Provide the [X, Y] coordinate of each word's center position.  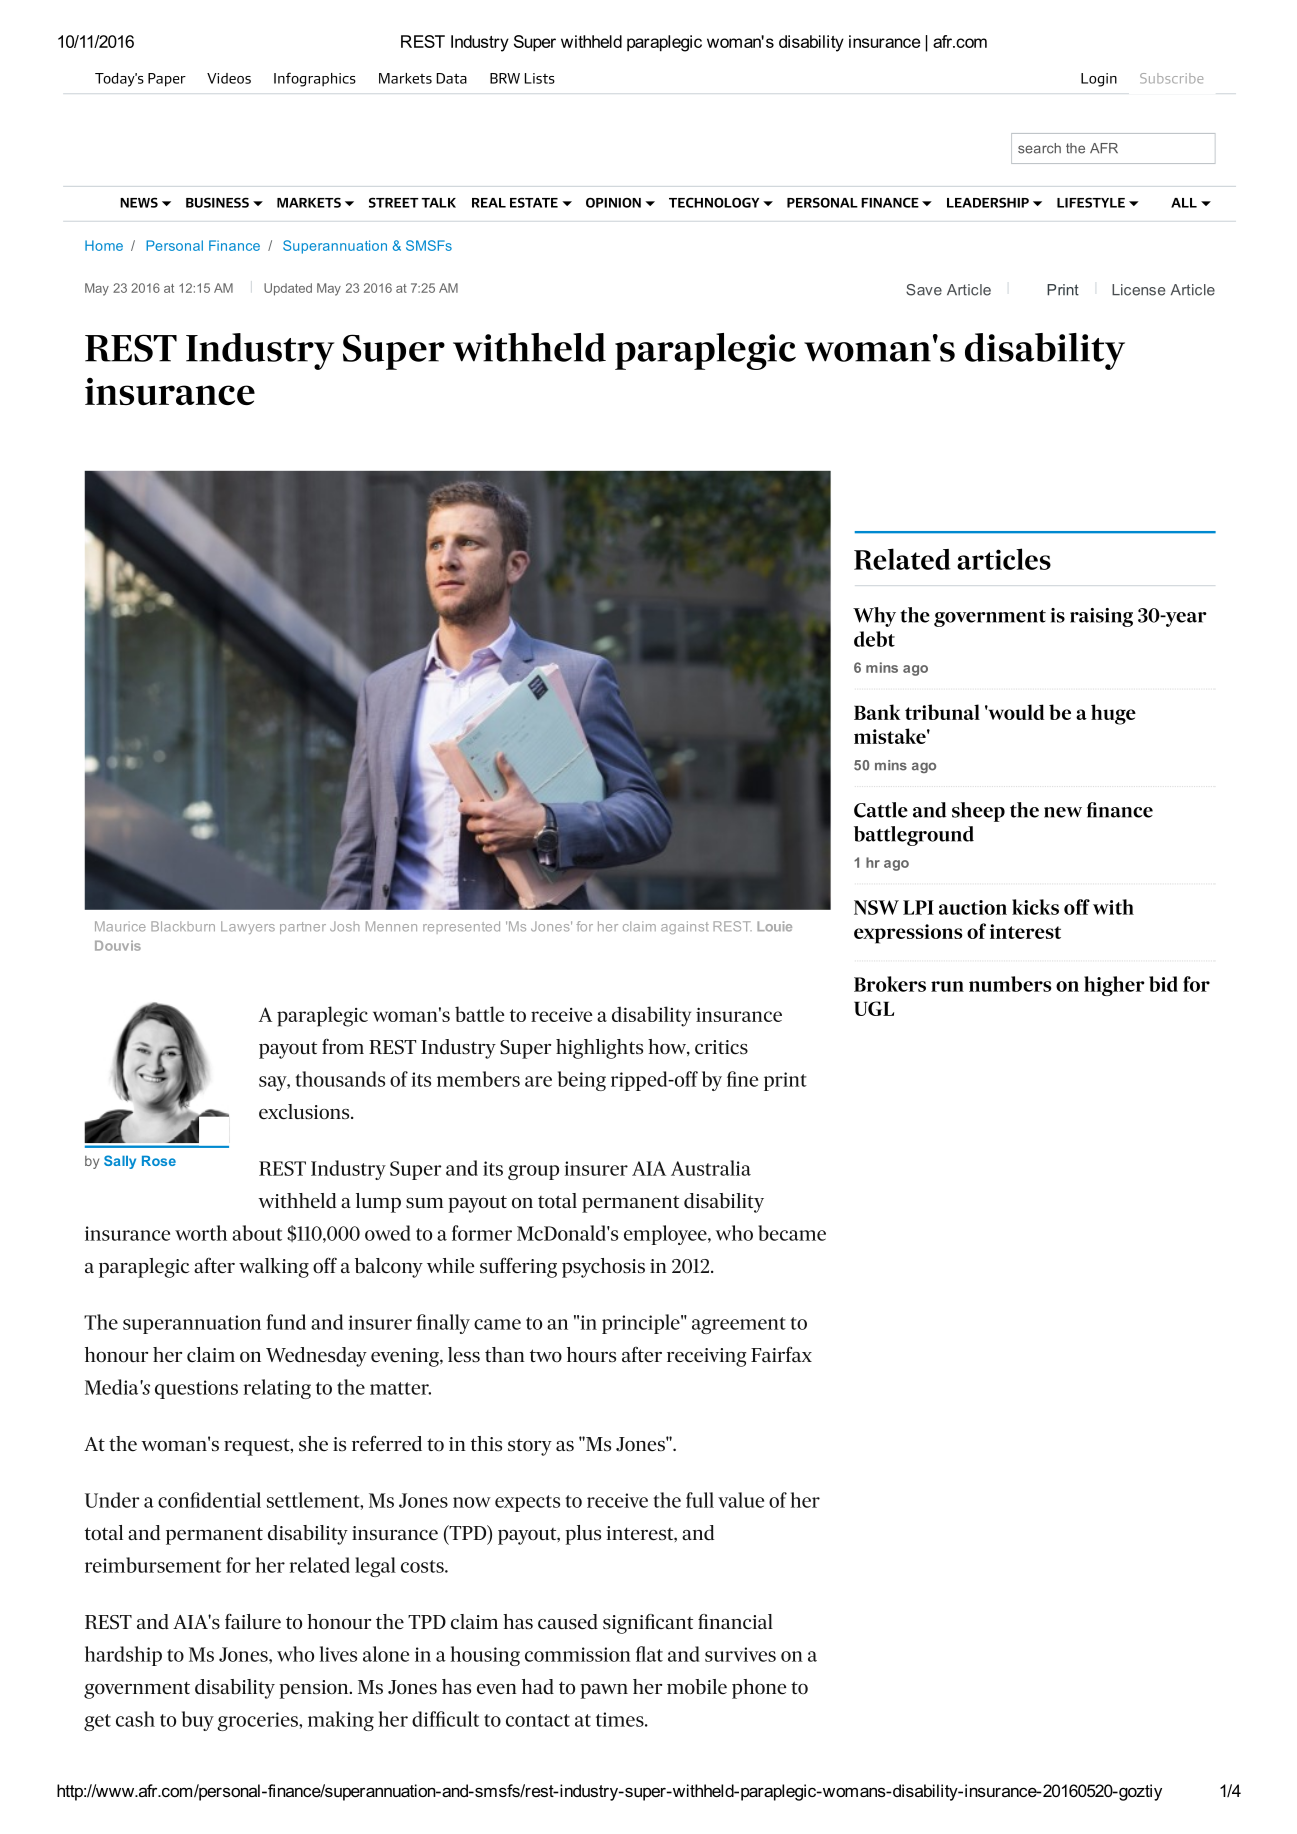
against [685, 927]
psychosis [603, 1268]
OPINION [613, 202]
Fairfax [781, 1354]
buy [198, 1721]
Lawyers [248, 927]
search [1039, 148]
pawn [604, 1691]
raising [1101, 617]
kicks [1035, 907]
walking [274, 1268]
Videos [229, 78]
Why [874, 617]
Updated [288, 289]
